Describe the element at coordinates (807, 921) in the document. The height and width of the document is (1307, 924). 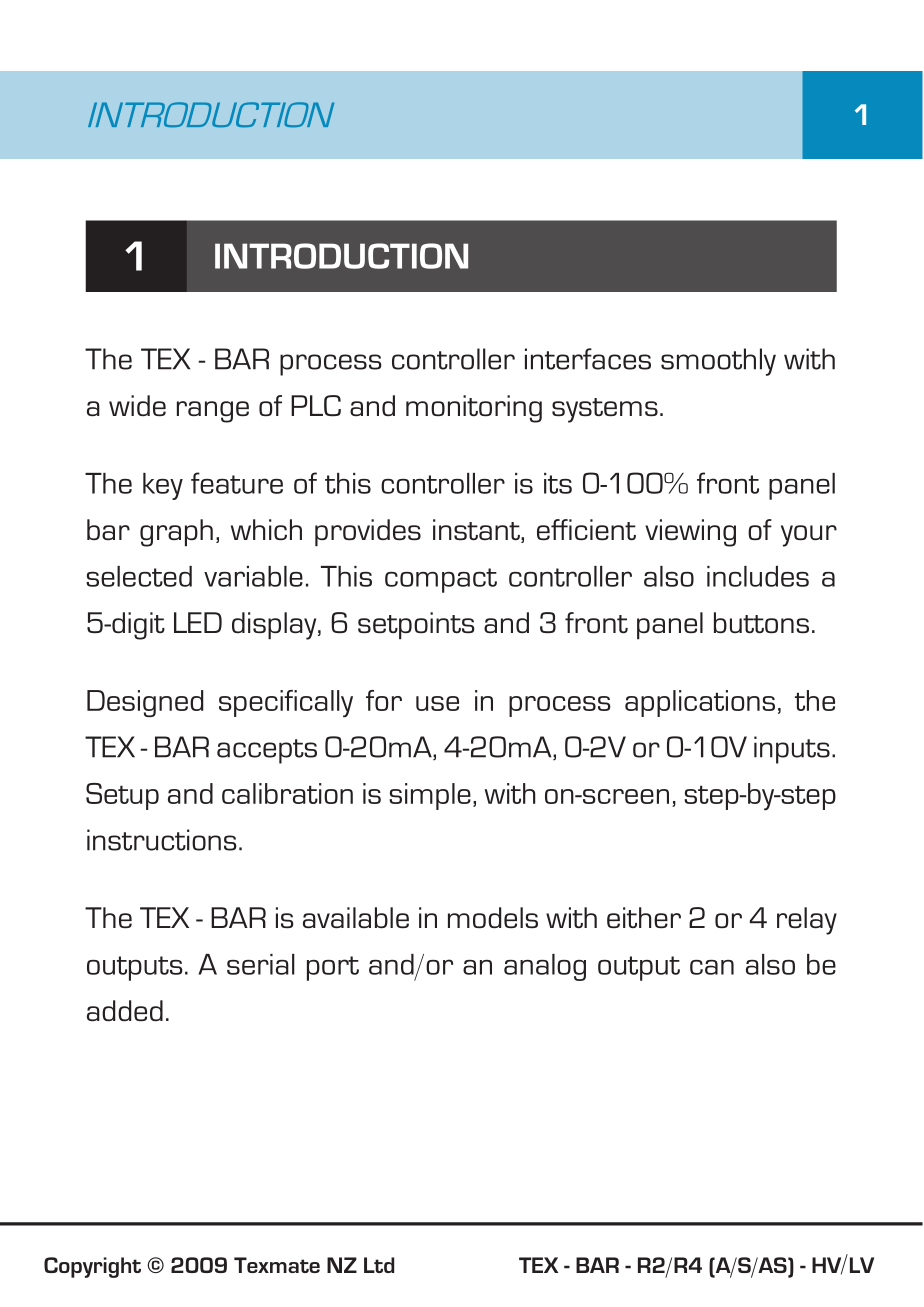
I see `relay` at that location.
